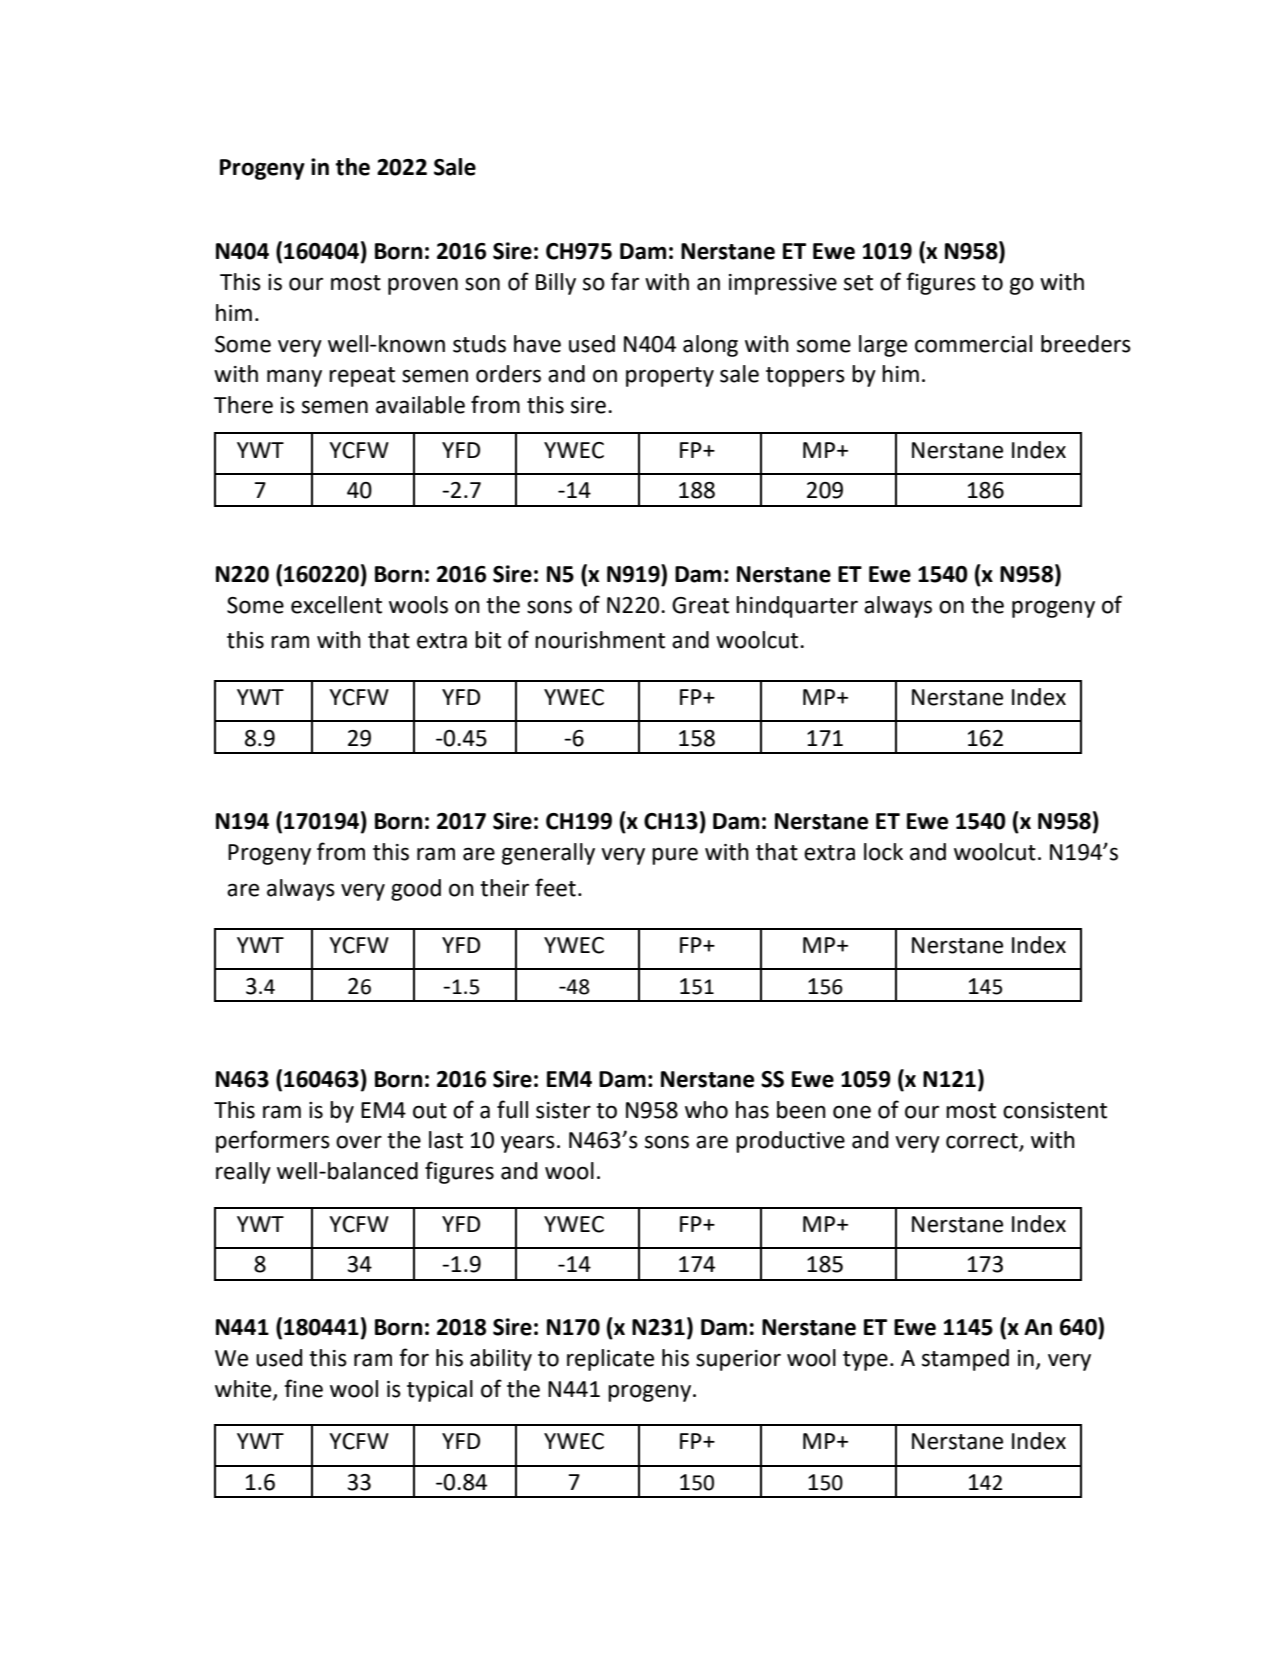 The height and width of the screenshot is (1664, 1286). Describe the element at coordinates (700, 605) in the screenshot. I see `Great` at that location.
